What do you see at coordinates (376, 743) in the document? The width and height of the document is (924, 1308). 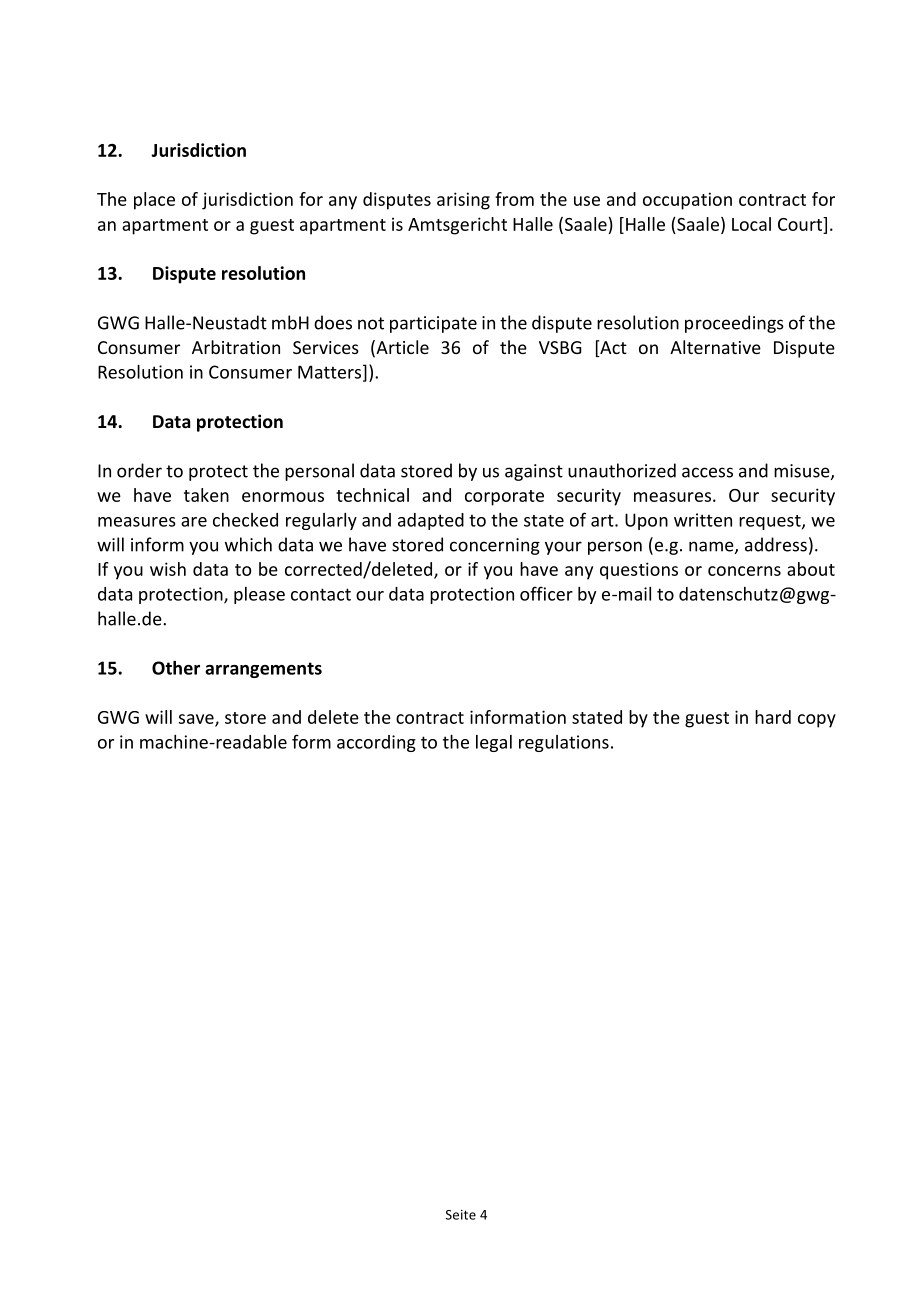 I see `according` at bounding box center [376, 743].
